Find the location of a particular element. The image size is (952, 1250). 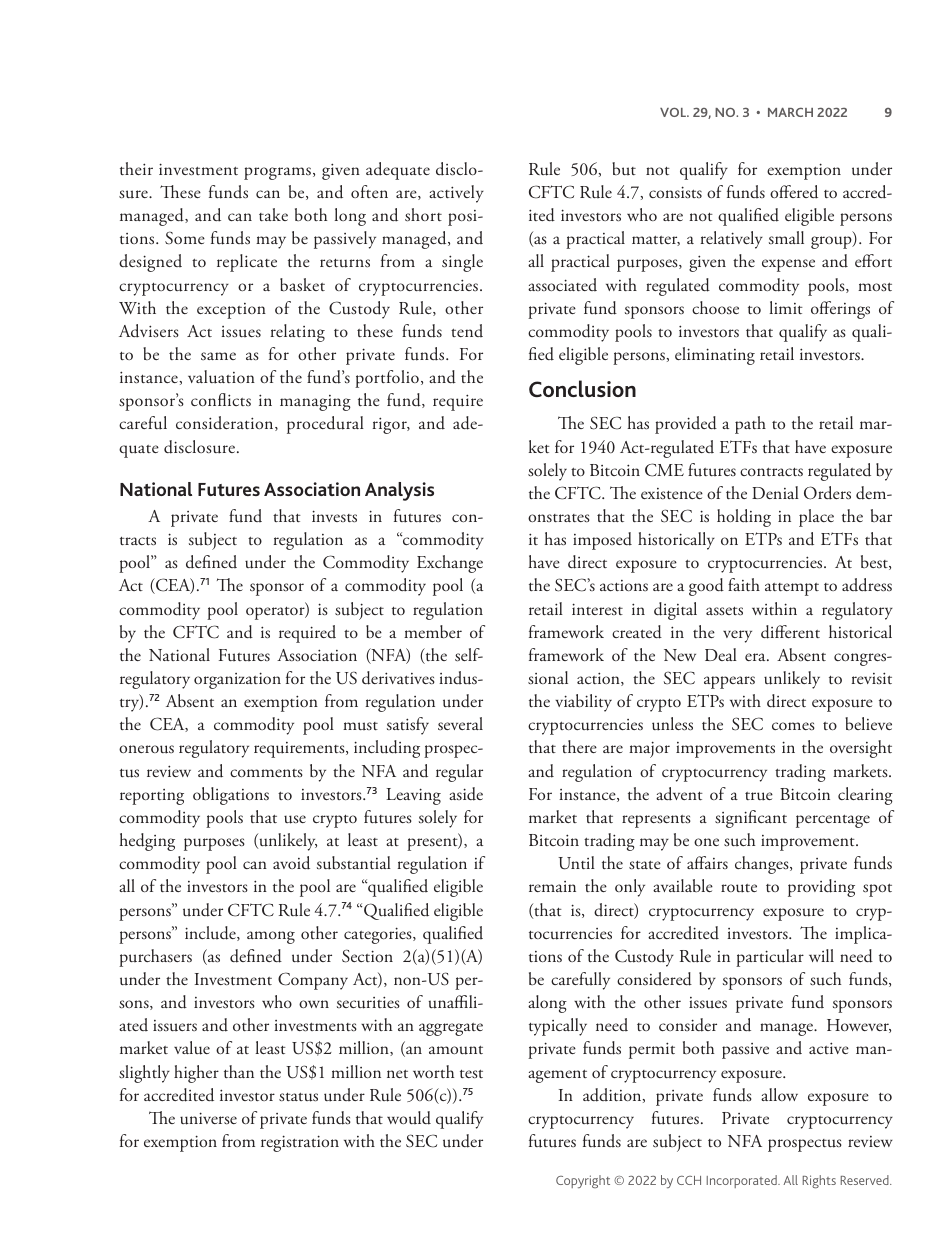

but is located at coordinates (624, 169).
